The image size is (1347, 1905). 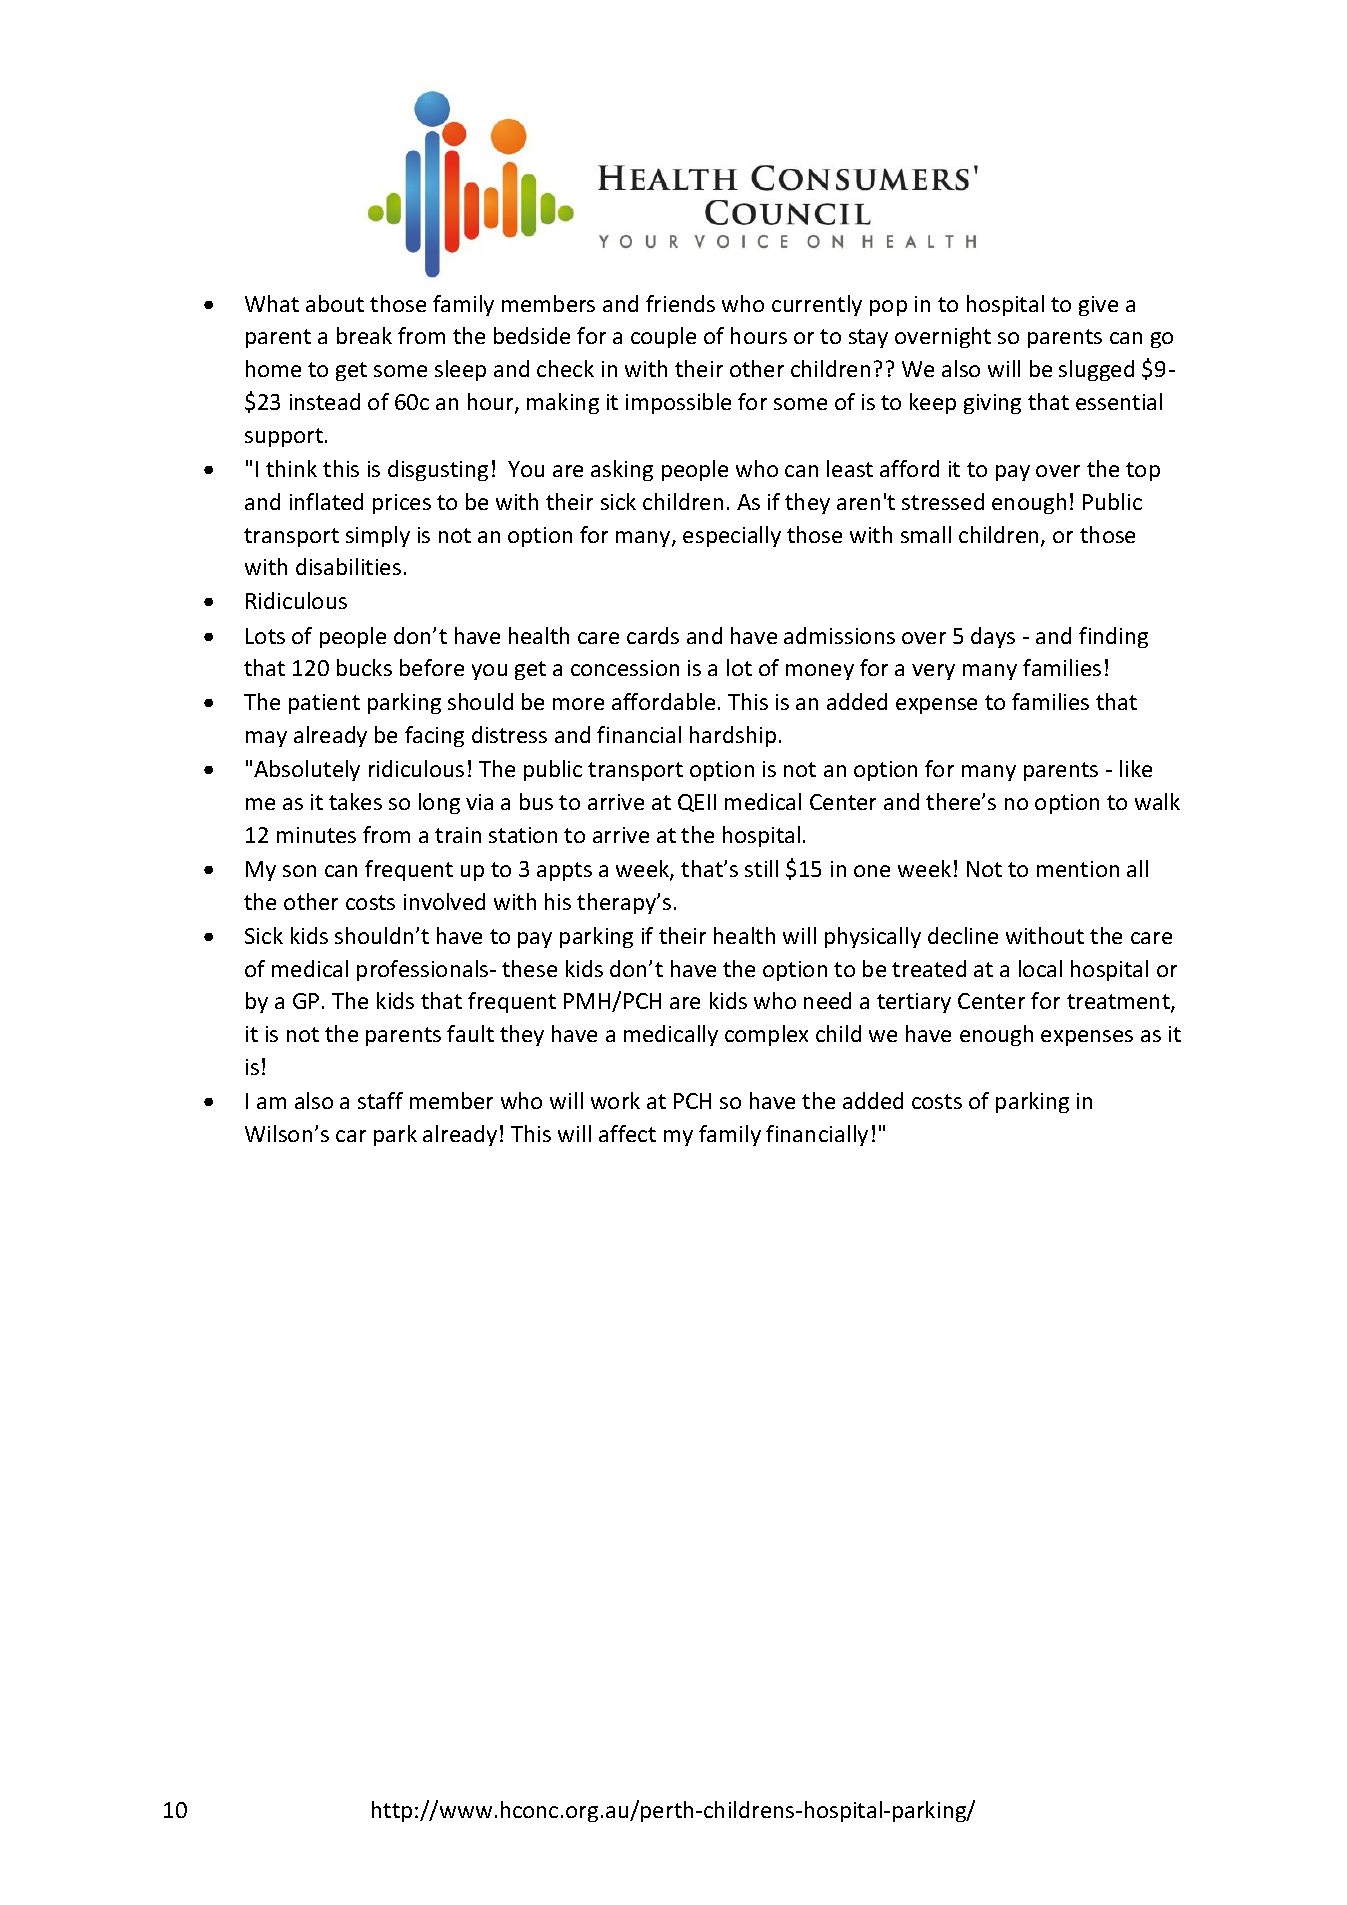 I want to click on like, so click(x=1136, y=768).
